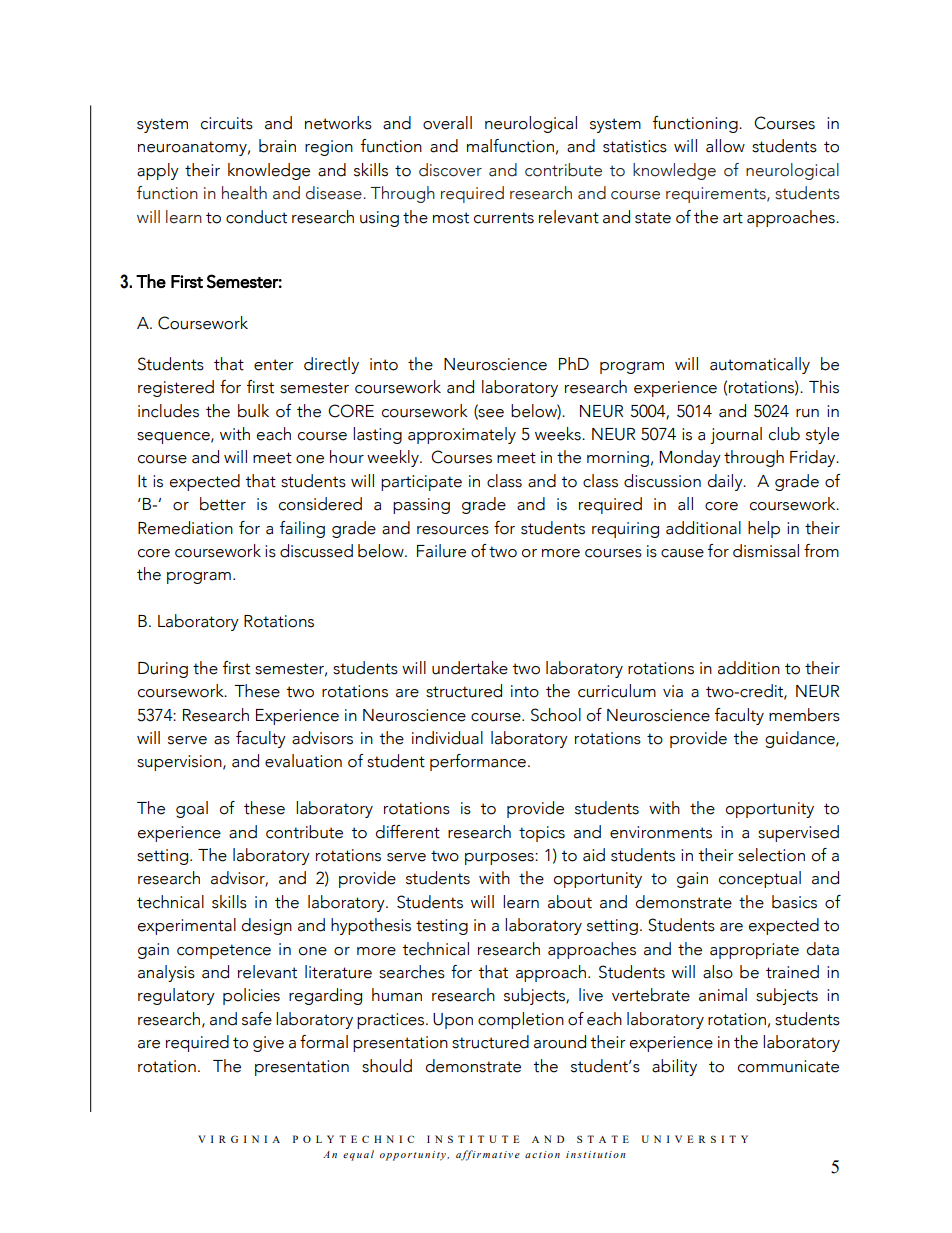  What do you see at coordinates (227, 123) in the screenshot?
I see `circuits` at bounding box center [227, 123].
